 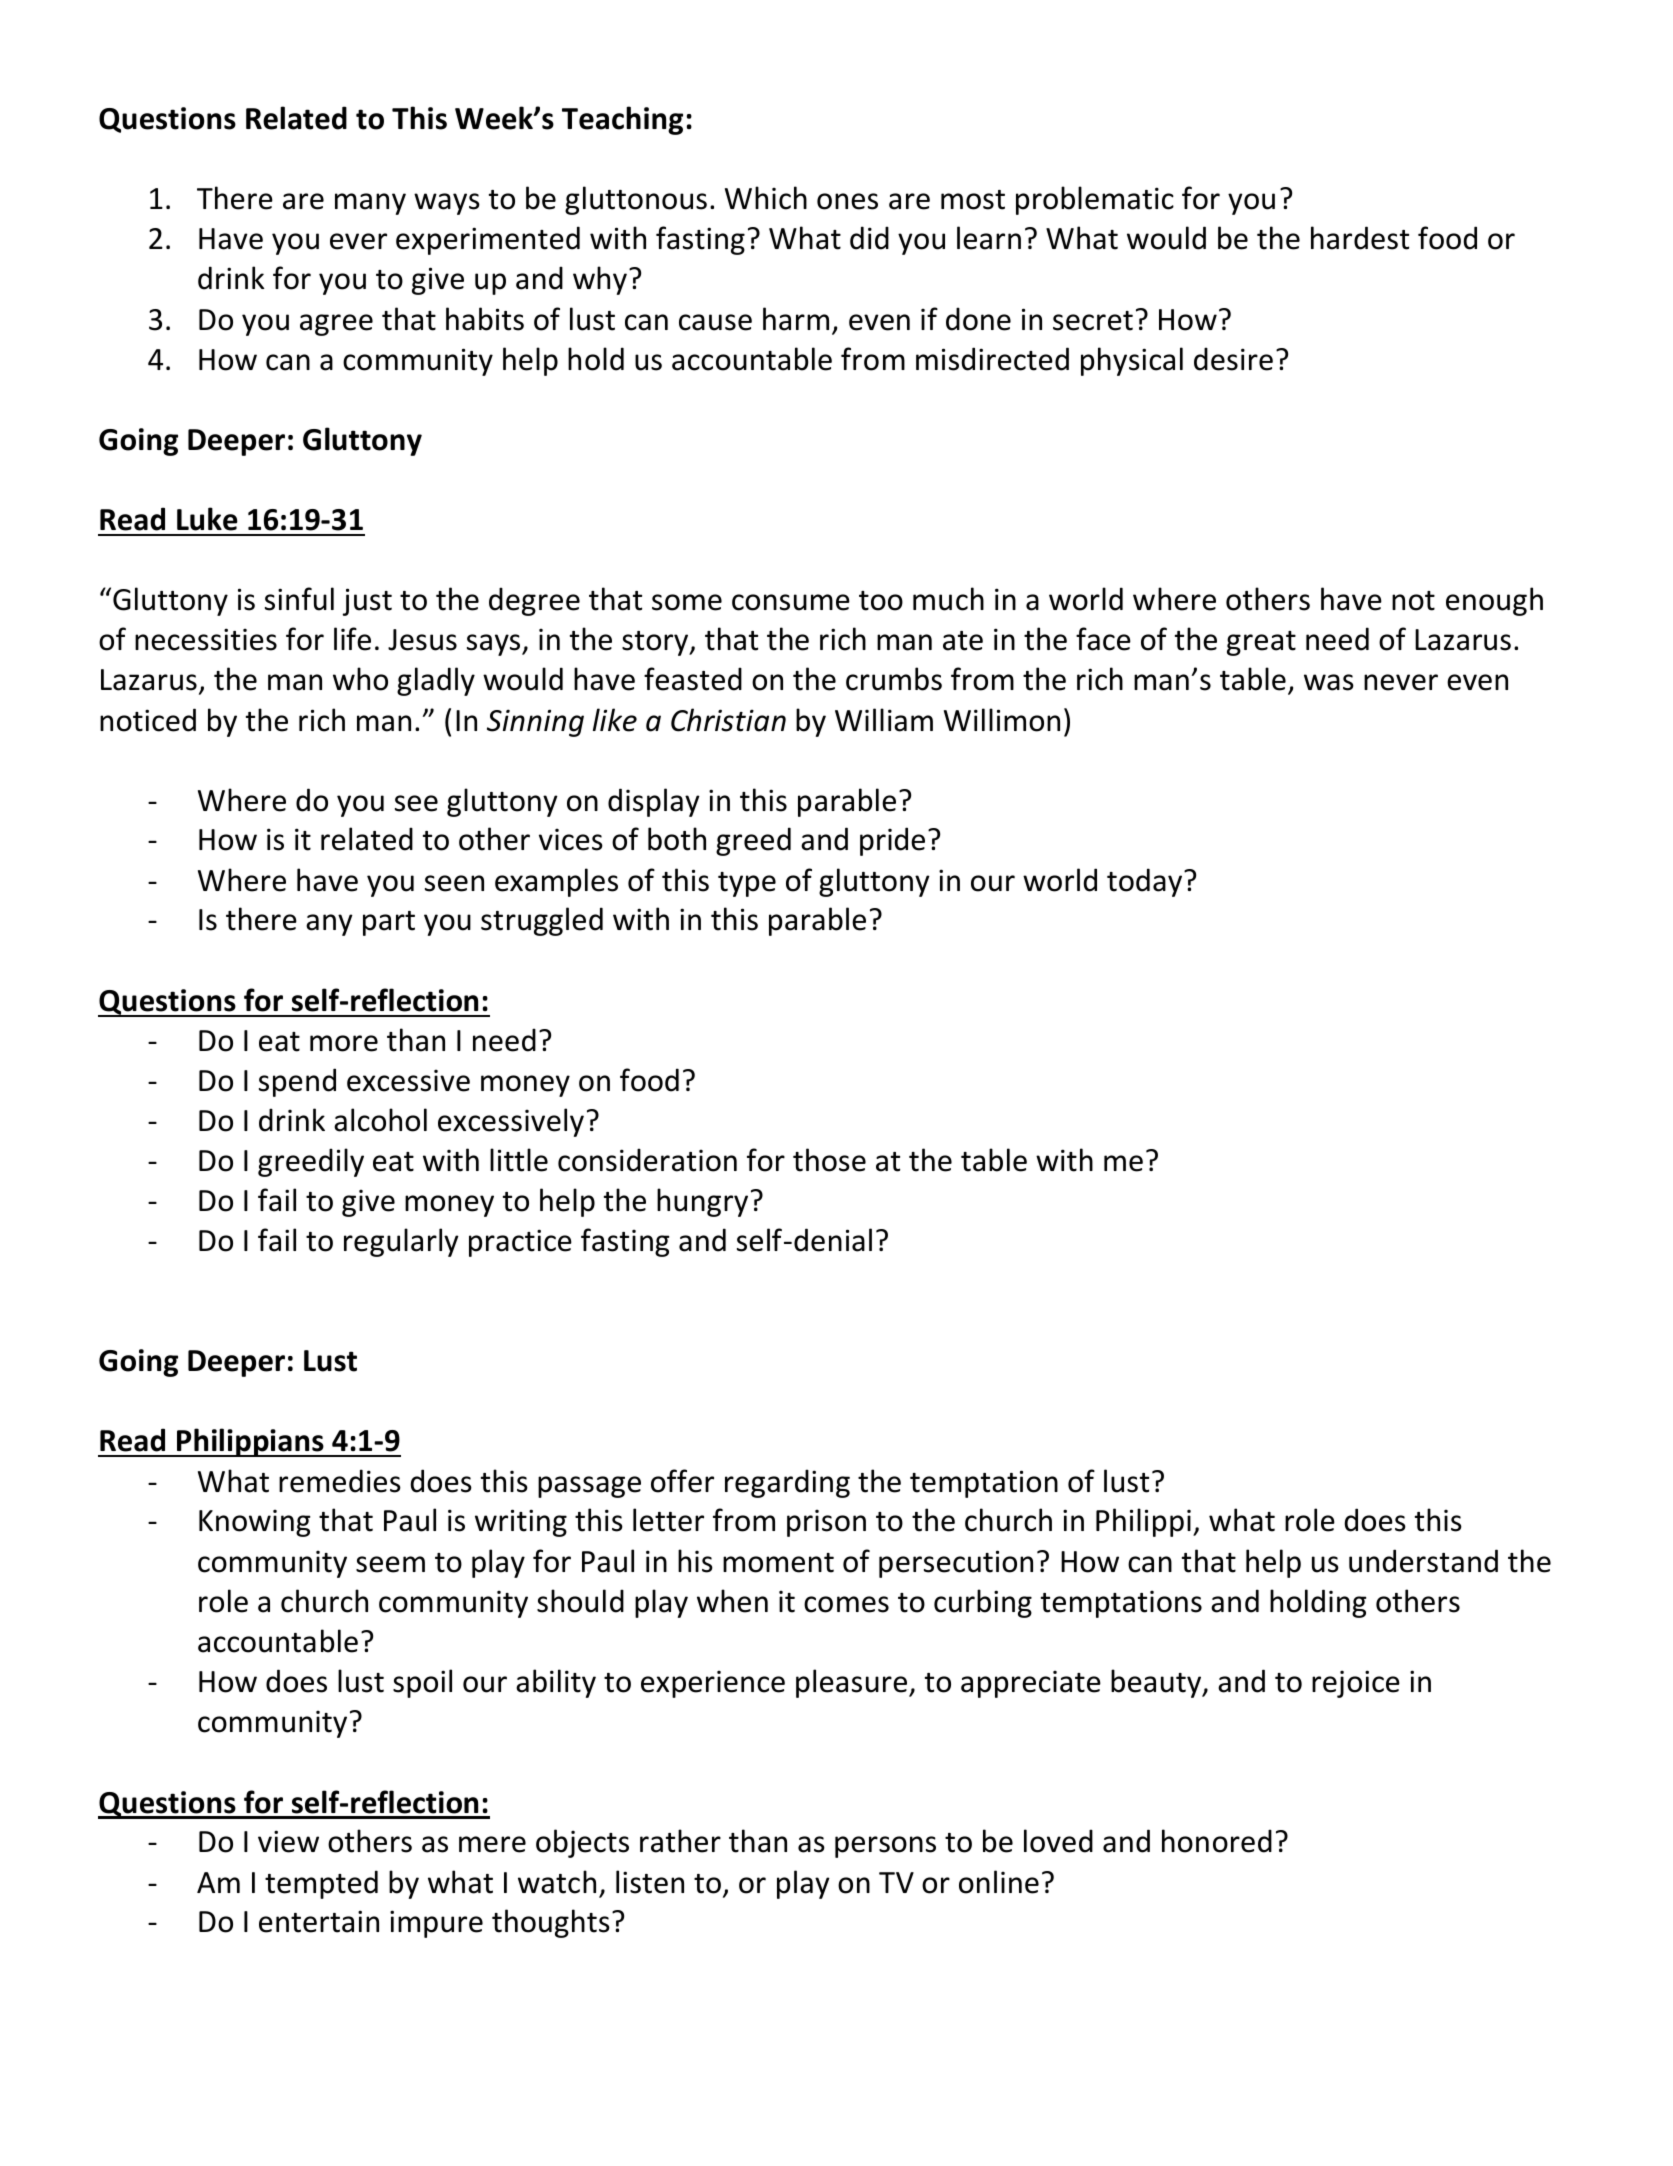 What do you see at coordinates (885, 1847) in the screenshot?
I see `persons` at bounding box center [885, 1847].
